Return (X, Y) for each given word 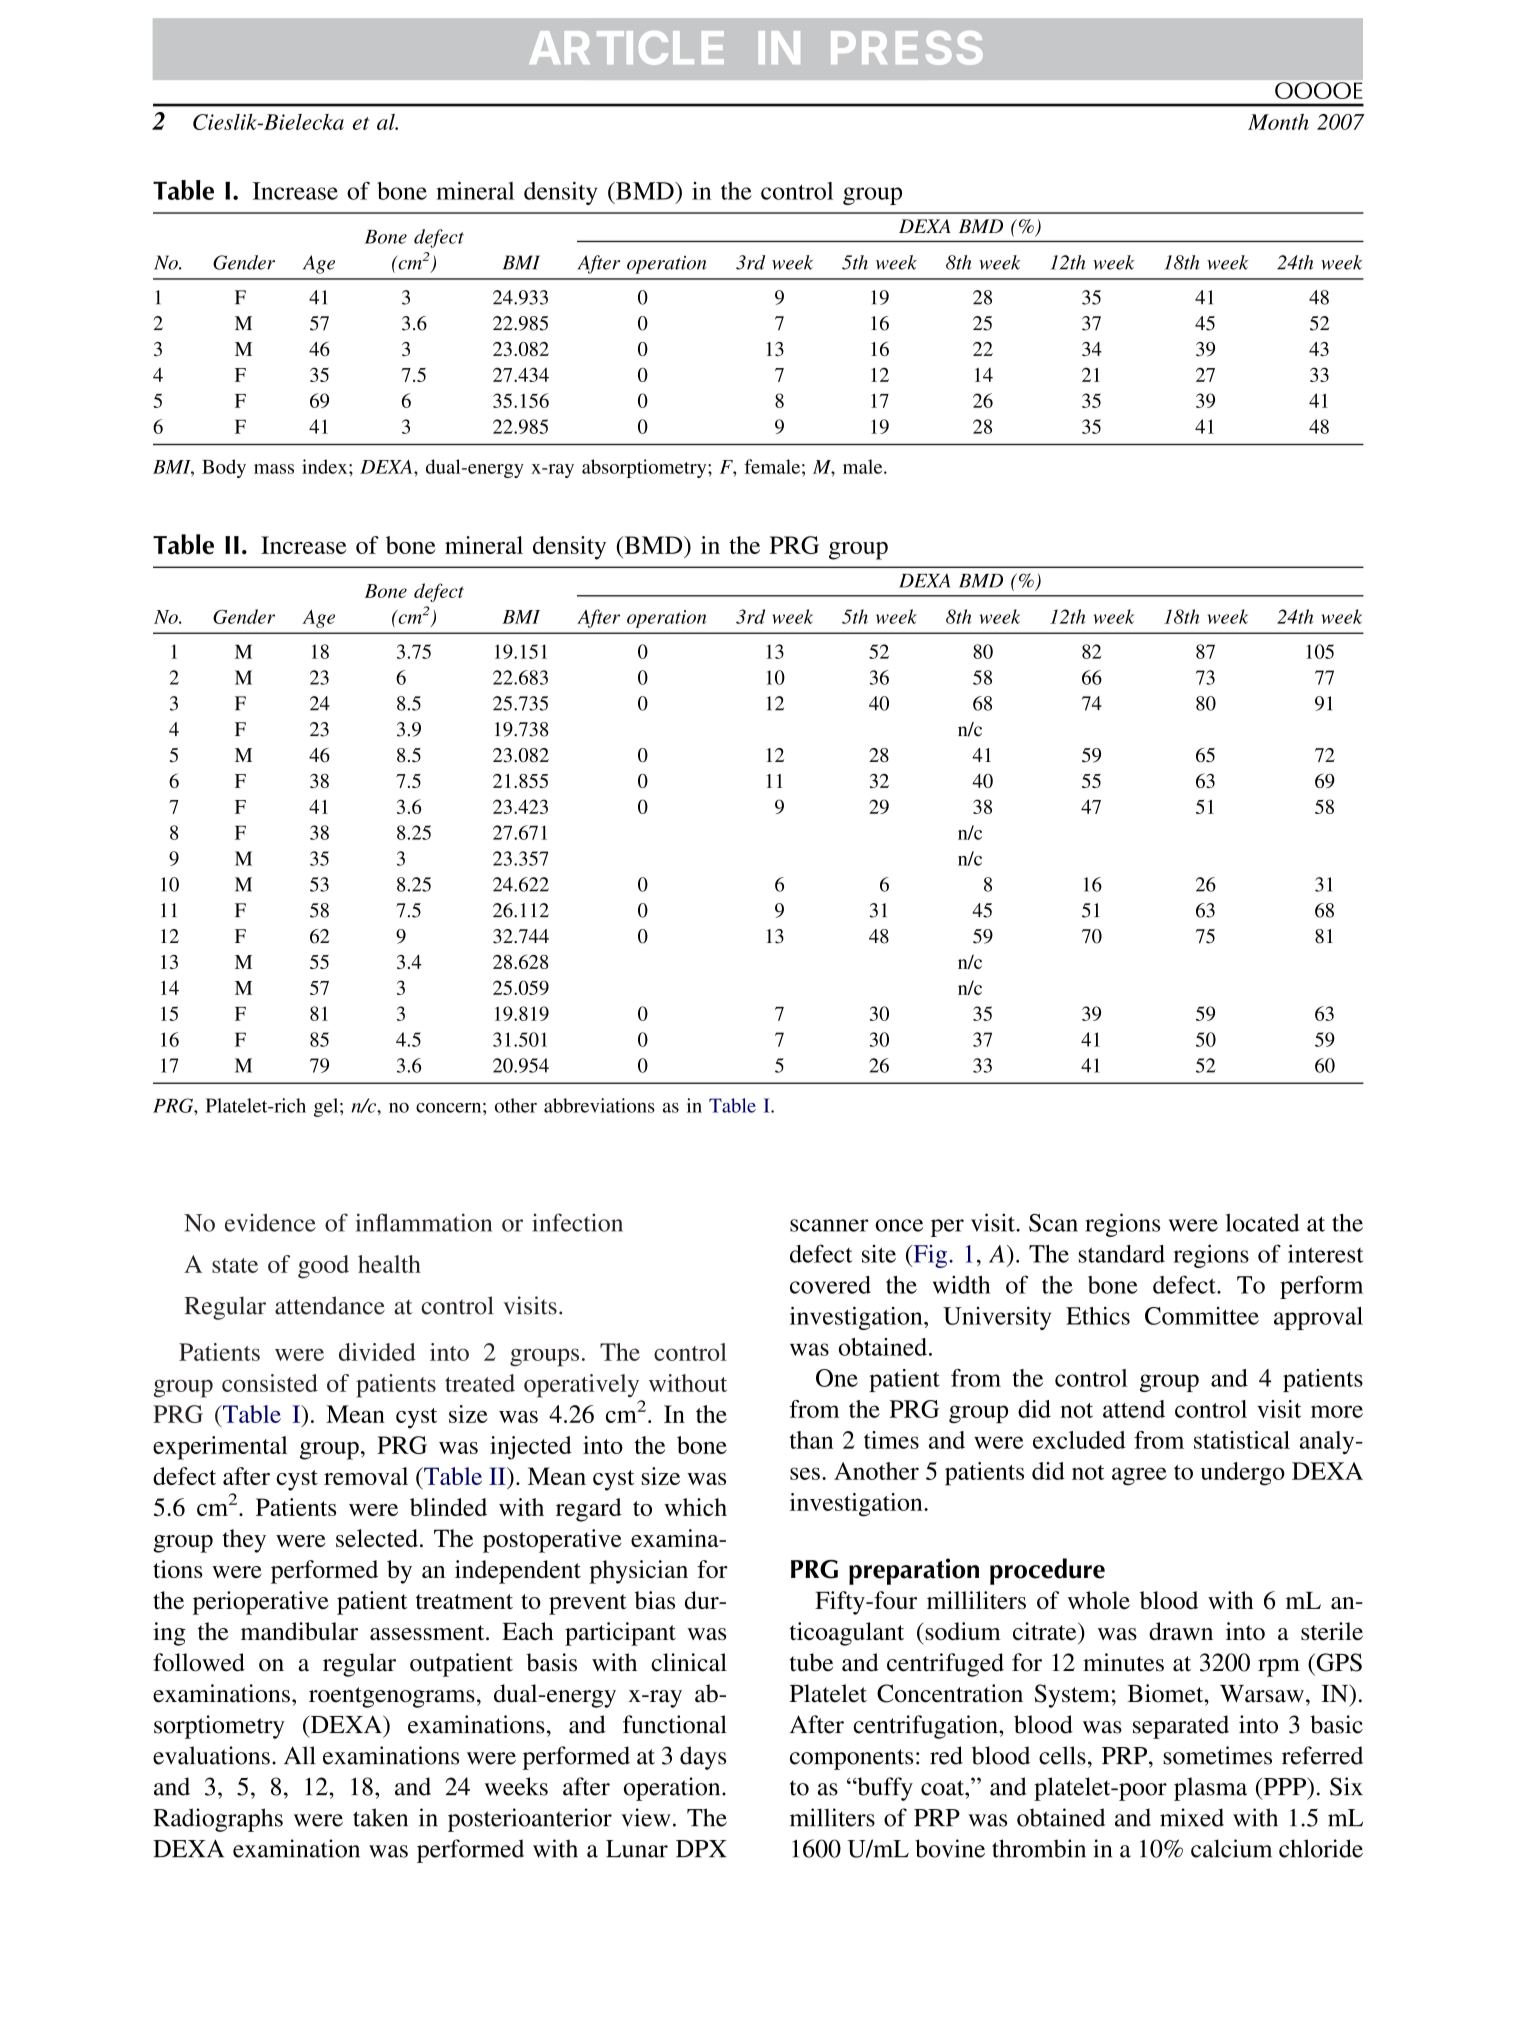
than (811, 1440)
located (1262, 1222)
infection (577, 1222)
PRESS (907, 48)
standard (1122, 1254)
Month (1278, 122)
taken (380, 1817)
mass (274, 469)
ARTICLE (626, 48)
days (703, 1758)
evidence (270, 1223)
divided (377, 1352)
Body (224, 468)
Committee (1202, 1316)
